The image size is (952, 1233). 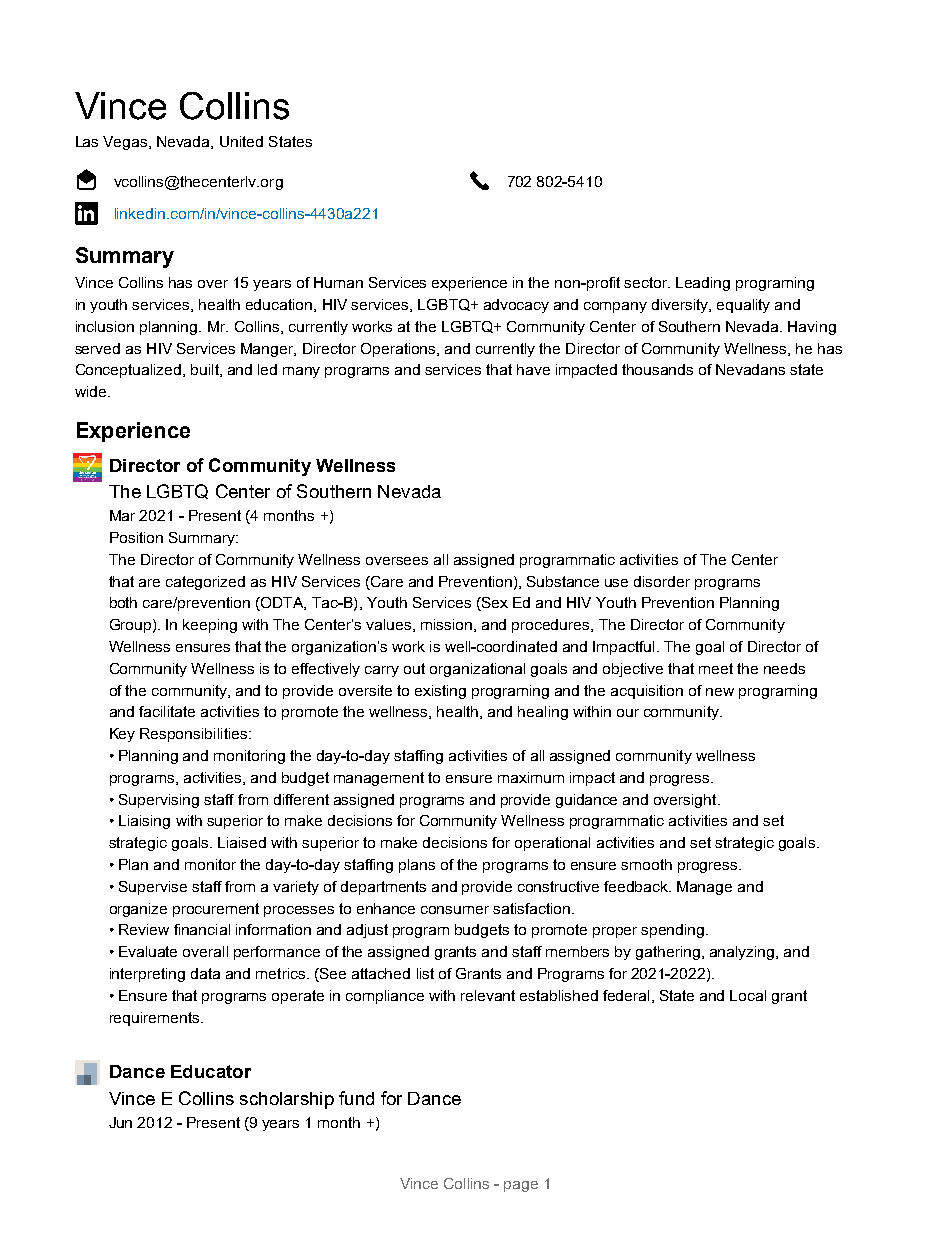 I want to click on keeping, so click(x=210, y=626).
